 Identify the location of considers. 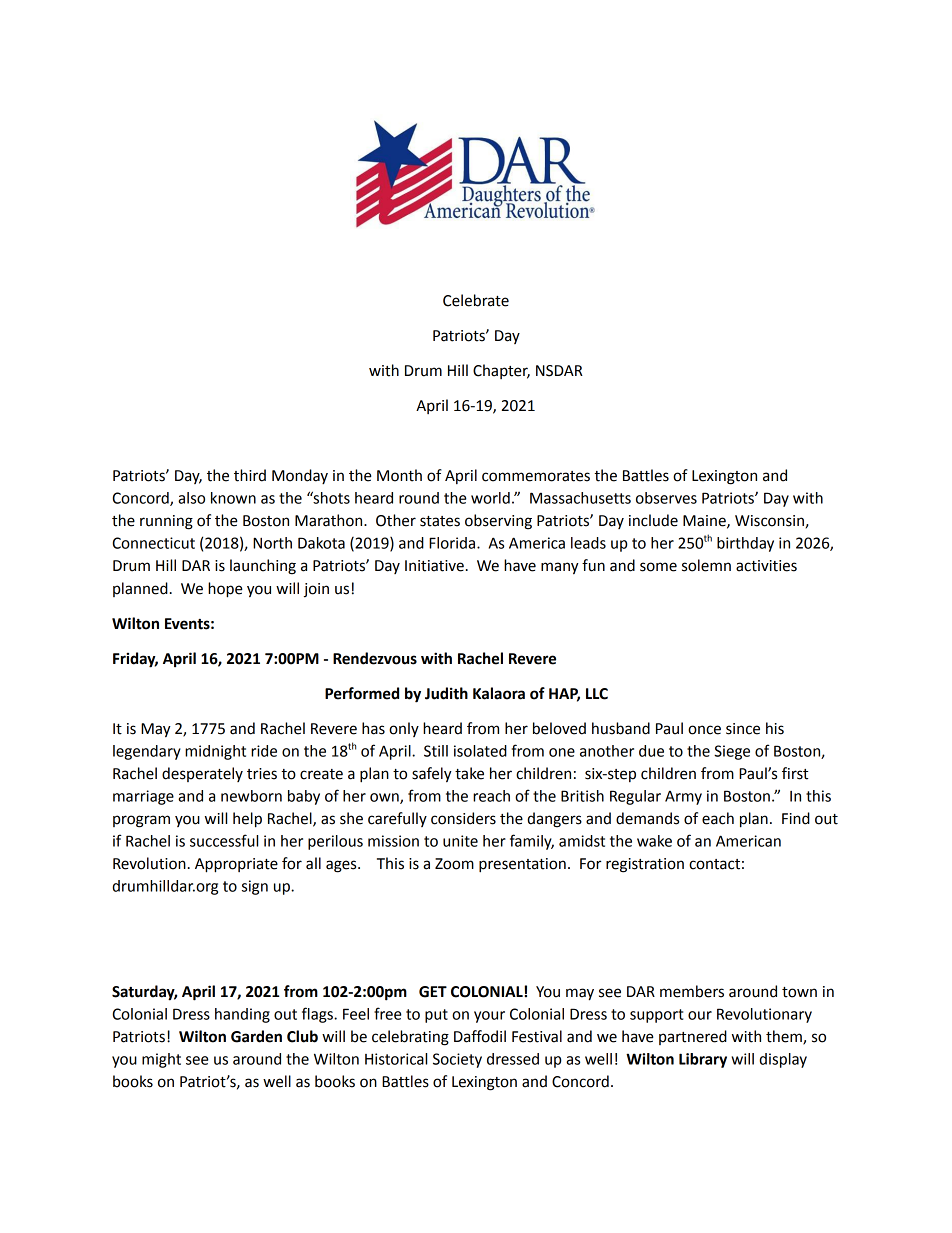
(463, 818).
